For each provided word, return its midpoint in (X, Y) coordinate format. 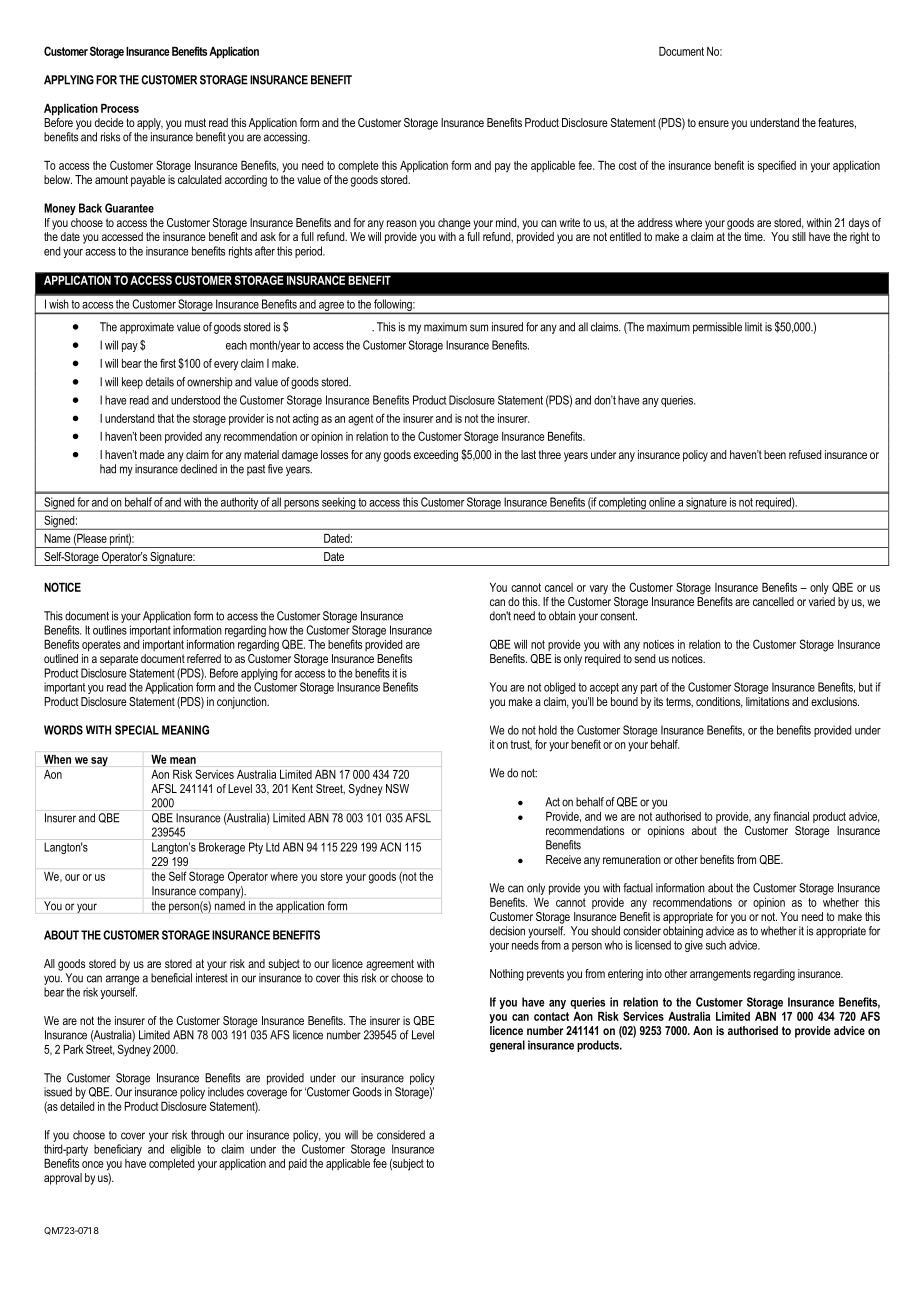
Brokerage (222, 848)
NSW (397, 788)
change (454, 224)
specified (777, 166)
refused (805, 454)
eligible (186, 1150)
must (195, 122)
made (152, 454)
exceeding (436, 456)
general (507, 1046)
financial (791, 816)
